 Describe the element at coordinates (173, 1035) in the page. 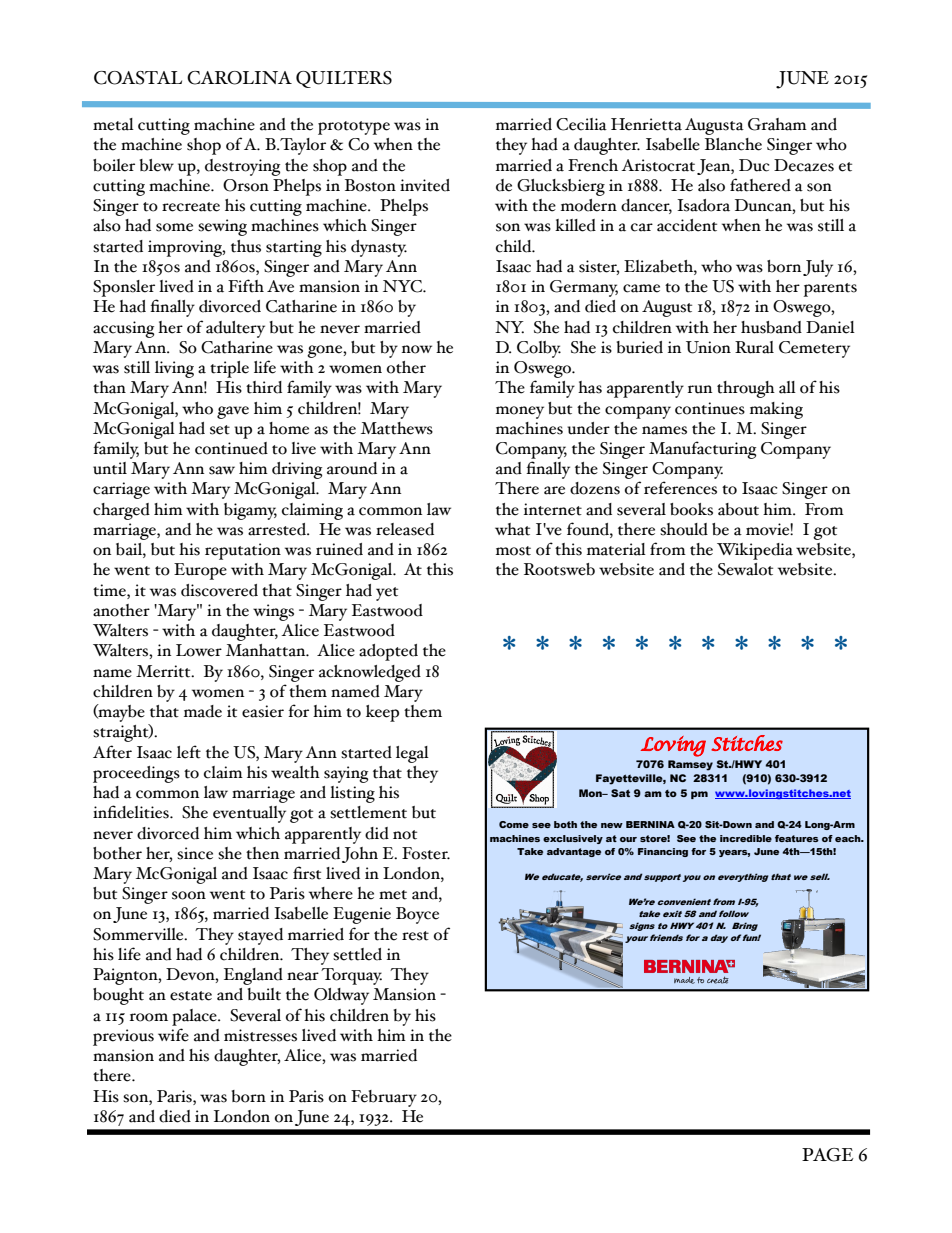

I see `wife` at that location.
